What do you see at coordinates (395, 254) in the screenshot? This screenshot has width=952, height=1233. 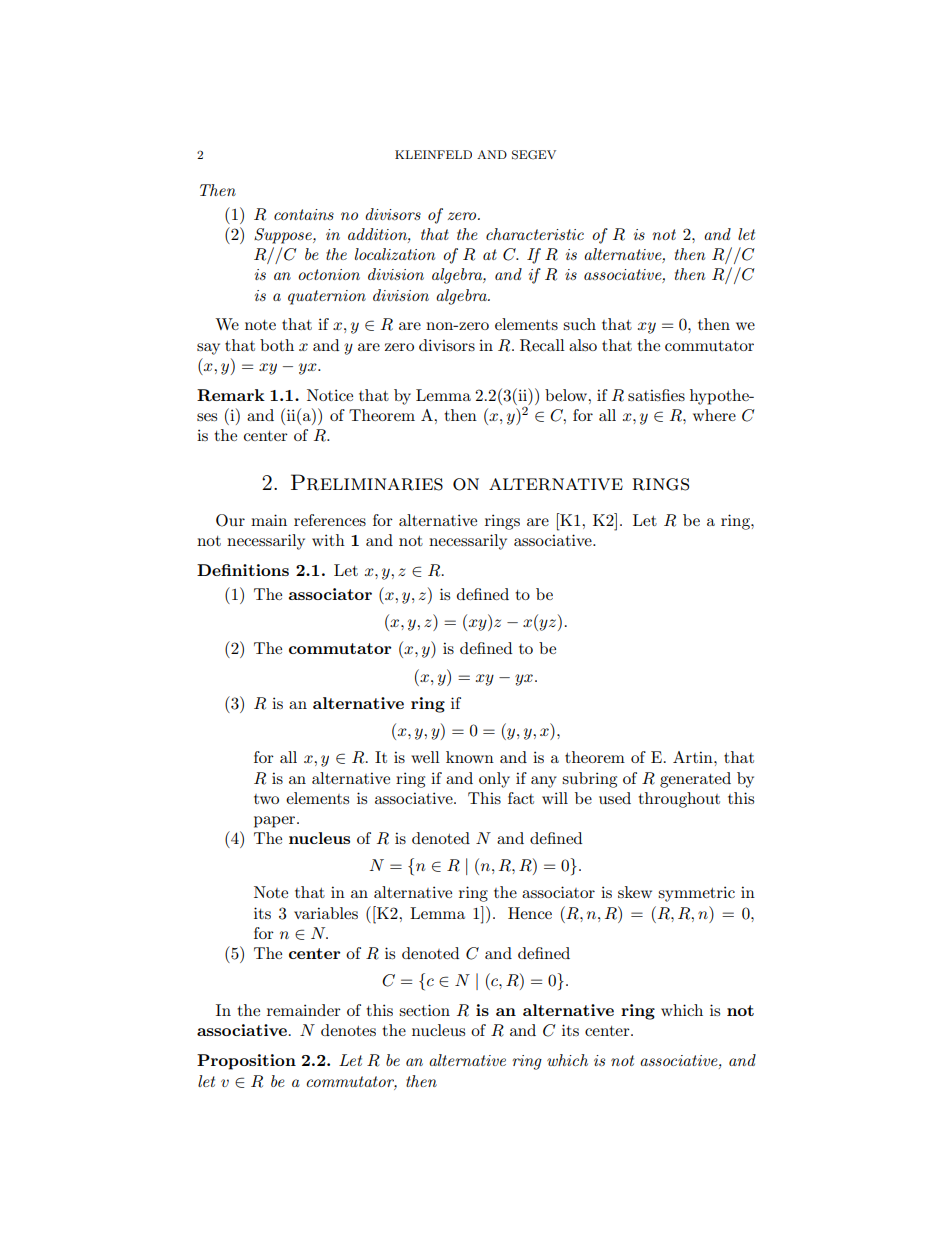 I see `localization` at bounding box center [395, 254].
